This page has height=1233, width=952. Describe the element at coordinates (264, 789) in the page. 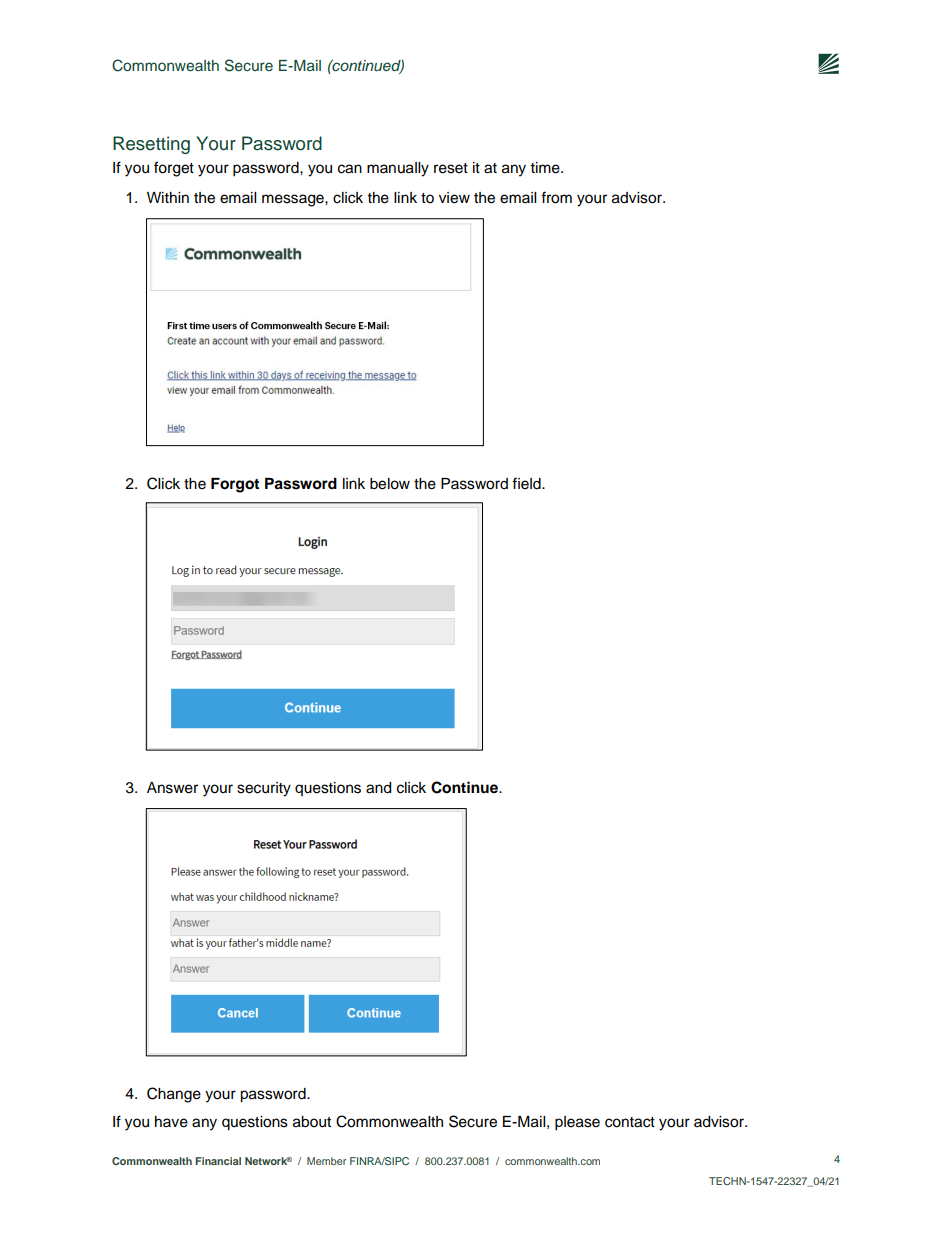

I see `security` at that location.
